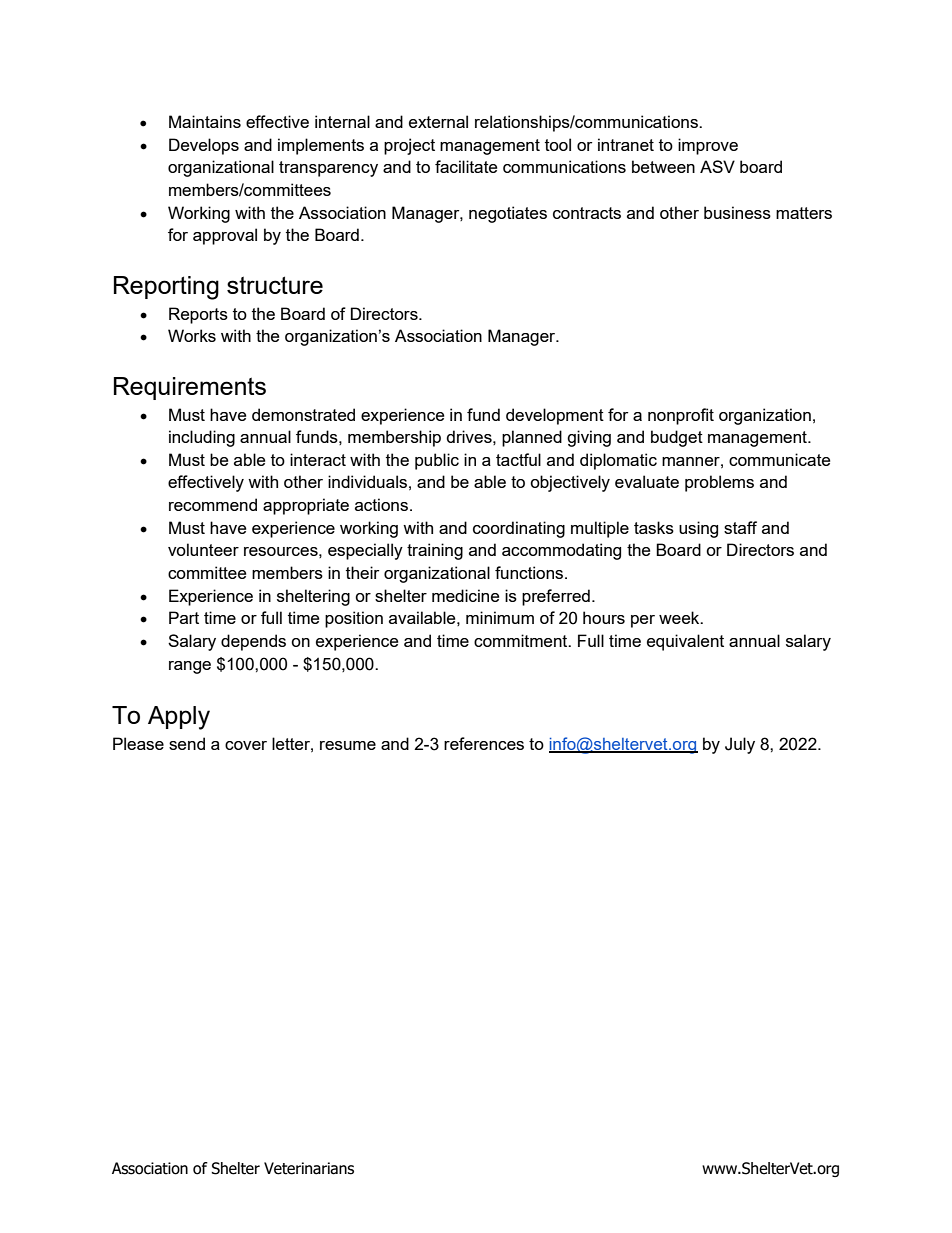 The image size is (952, 1233). Describe the element at coordinates (719, 483) in the image. I see `problems` at that location.
